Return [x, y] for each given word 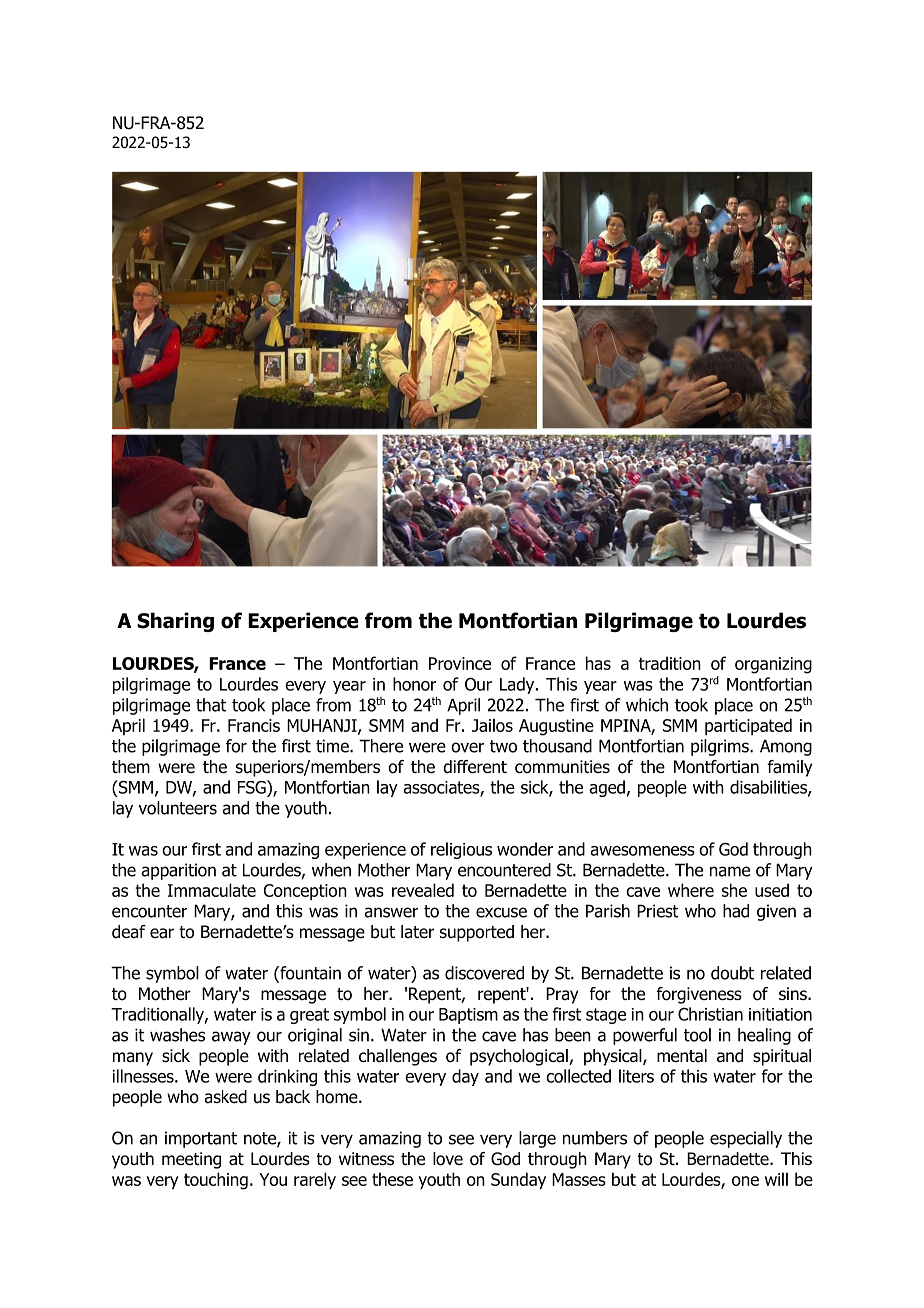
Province [460, 663]
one [745, 1181]
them [131, 767]
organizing [773, 665]
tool [697, 1035]
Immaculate [212, 890]
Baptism [468, 1016]
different [475, 767]
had [736, 911]
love [448, 1159]
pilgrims [721, 747]
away [231, 1038]
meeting [191, 1160]
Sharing [175, 622]
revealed [423, 890]
